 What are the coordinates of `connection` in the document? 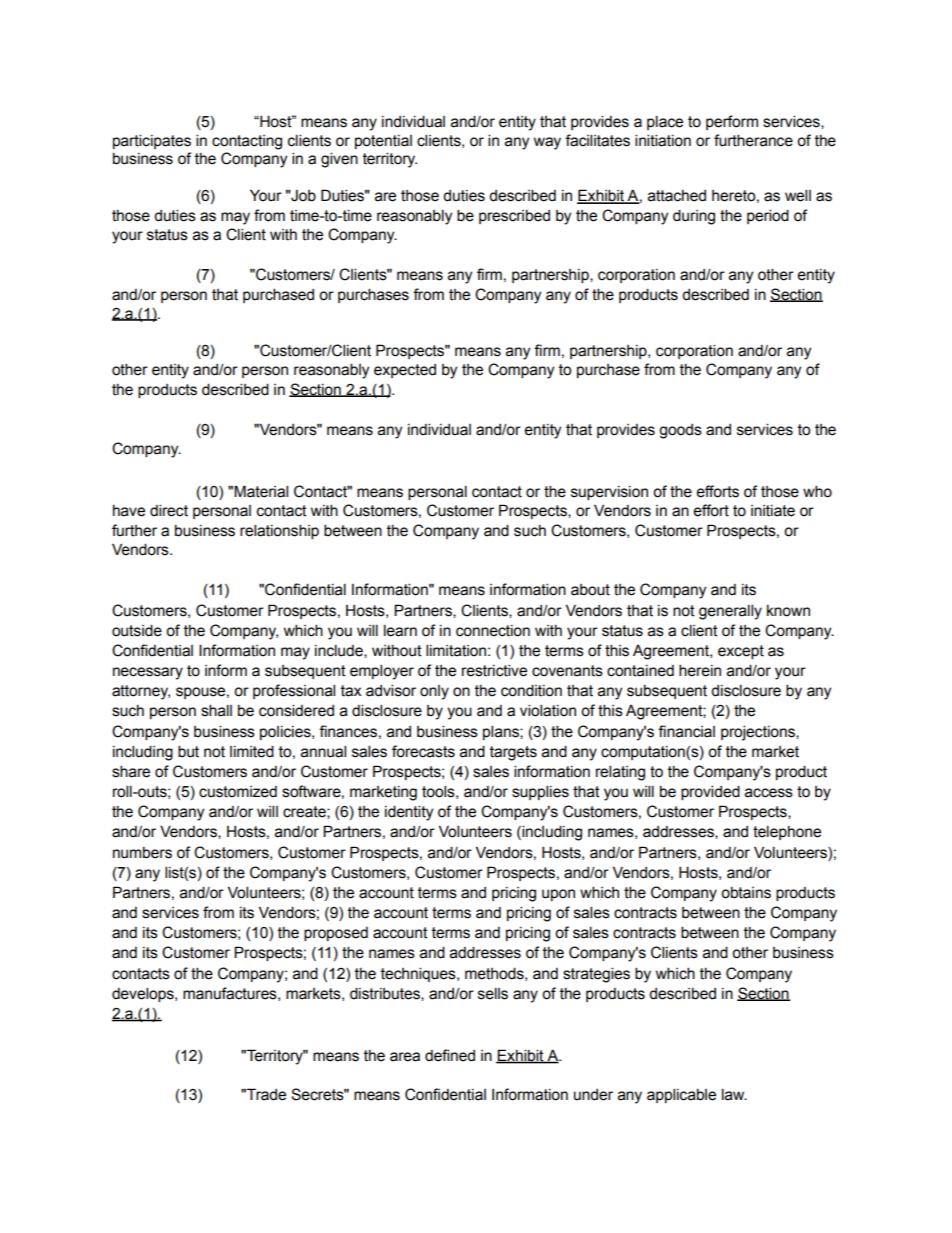 It's located at (493, 631).
